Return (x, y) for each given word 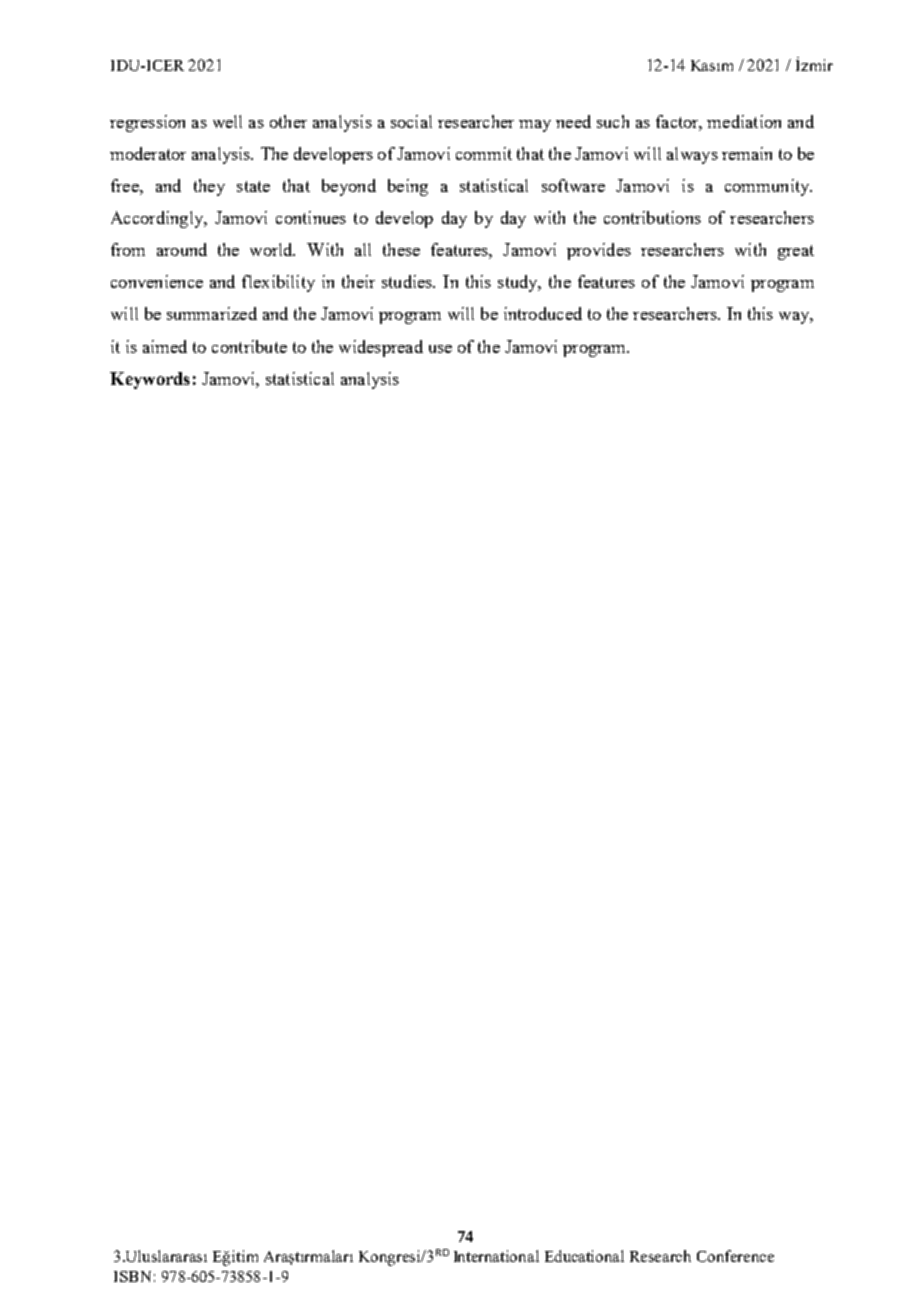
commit (484, 153)
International (496, 1256)
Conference (735, 1256)
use (440, 349)
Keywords (150, 380)
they (209, 187)
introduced (543, 313)
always (692, 155)
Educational (584, 1256)
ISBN (132, 1276)
